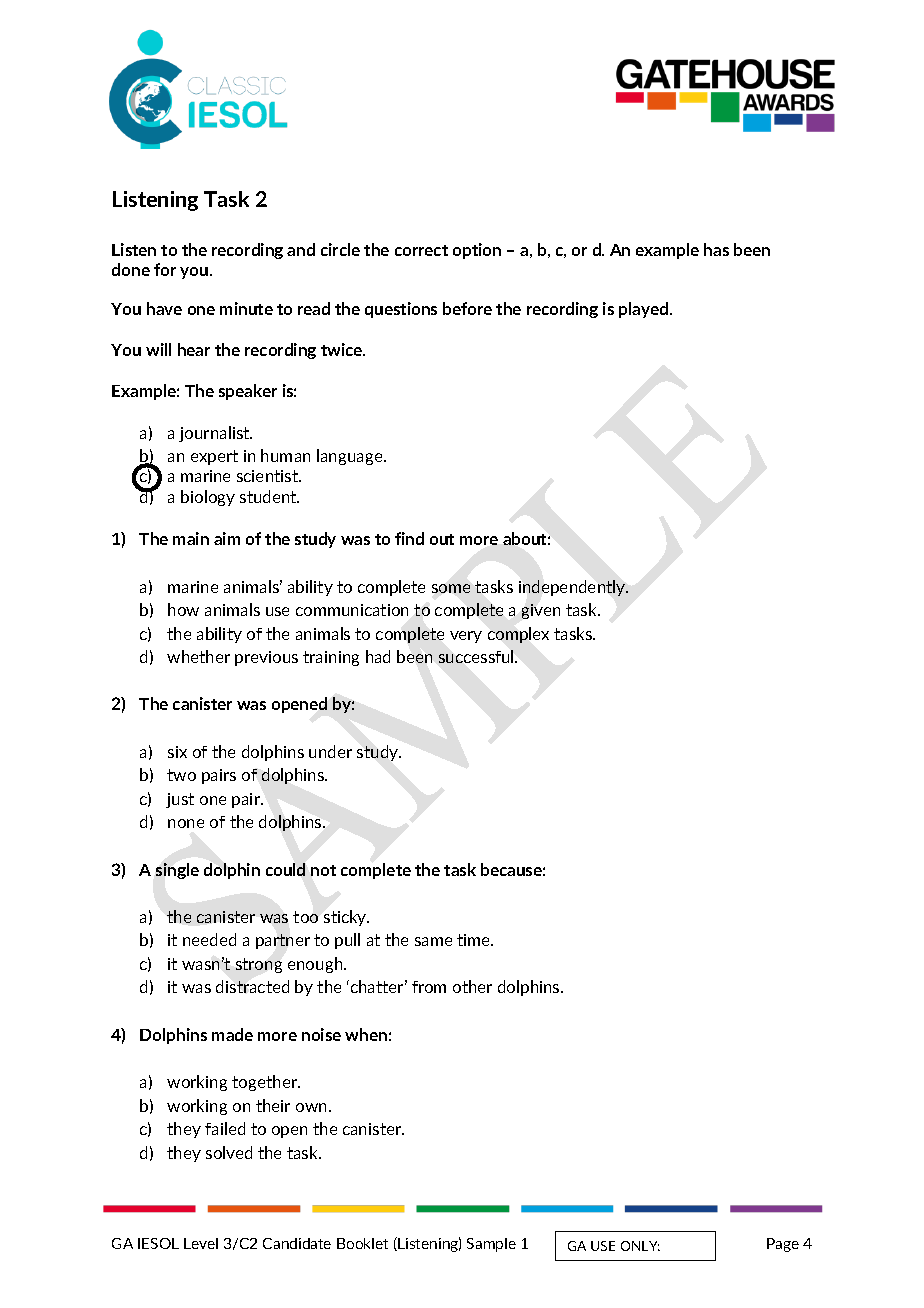 The width and height of the image is (924, 1308). I want to click on has, so click(716, 249).
